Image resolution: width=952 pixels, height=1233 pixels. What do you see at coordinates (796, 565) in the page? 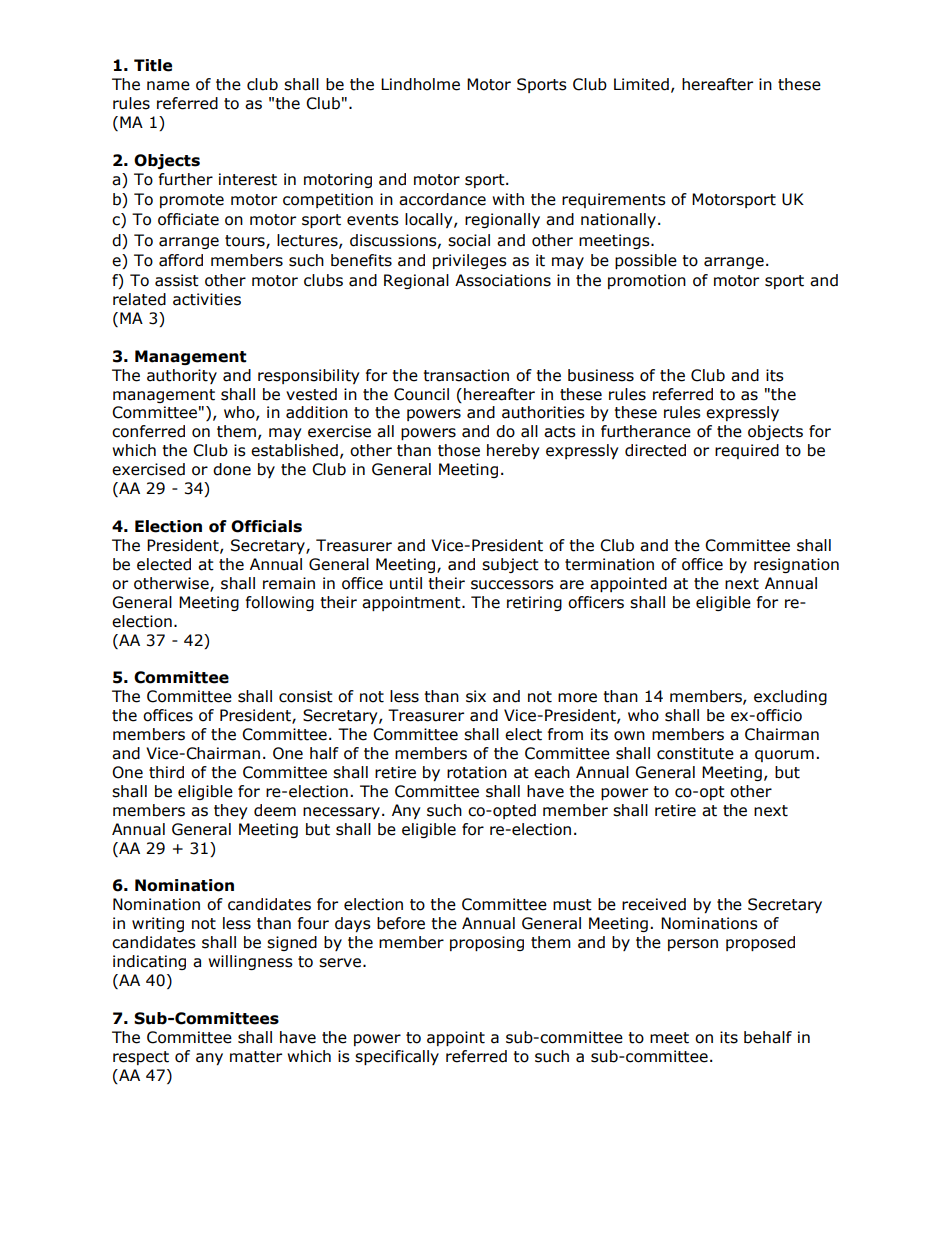
I see `resignation` at bounding box center [796, 565].
